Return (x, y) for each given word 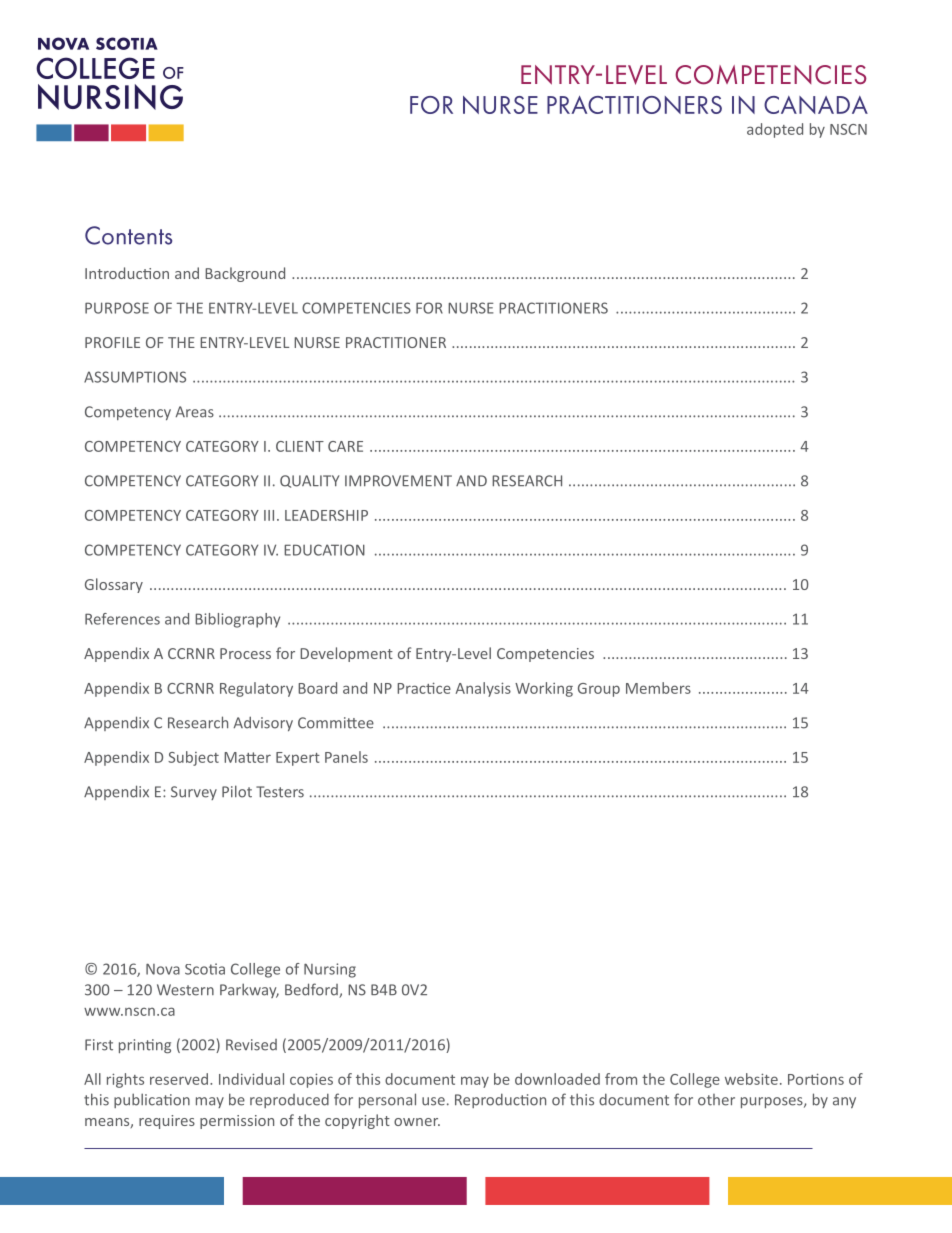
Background (245, 274)
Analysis (483, 689)
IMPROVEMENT (398, 481)
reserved (180, 1079)
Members (658, 688)
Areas (195, 412)
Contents (128, 235)
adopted (775, 130)
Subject (193, 758)
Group (599, 690)
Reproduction (500, 1100)
